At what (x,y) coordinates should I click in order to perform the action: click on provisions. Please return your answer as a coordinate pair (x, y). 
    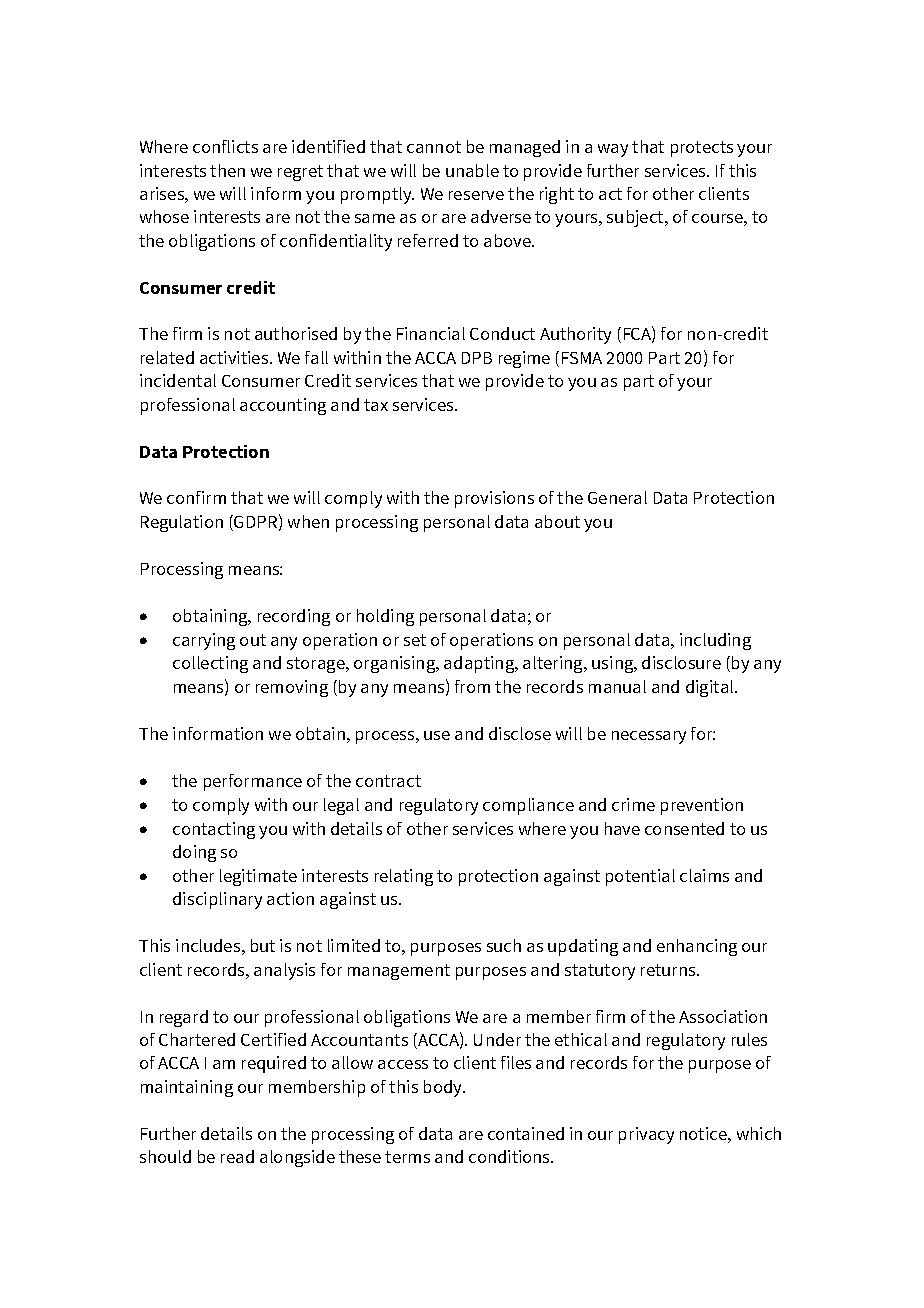
    Looking at the image, I should click on (494, 499).
